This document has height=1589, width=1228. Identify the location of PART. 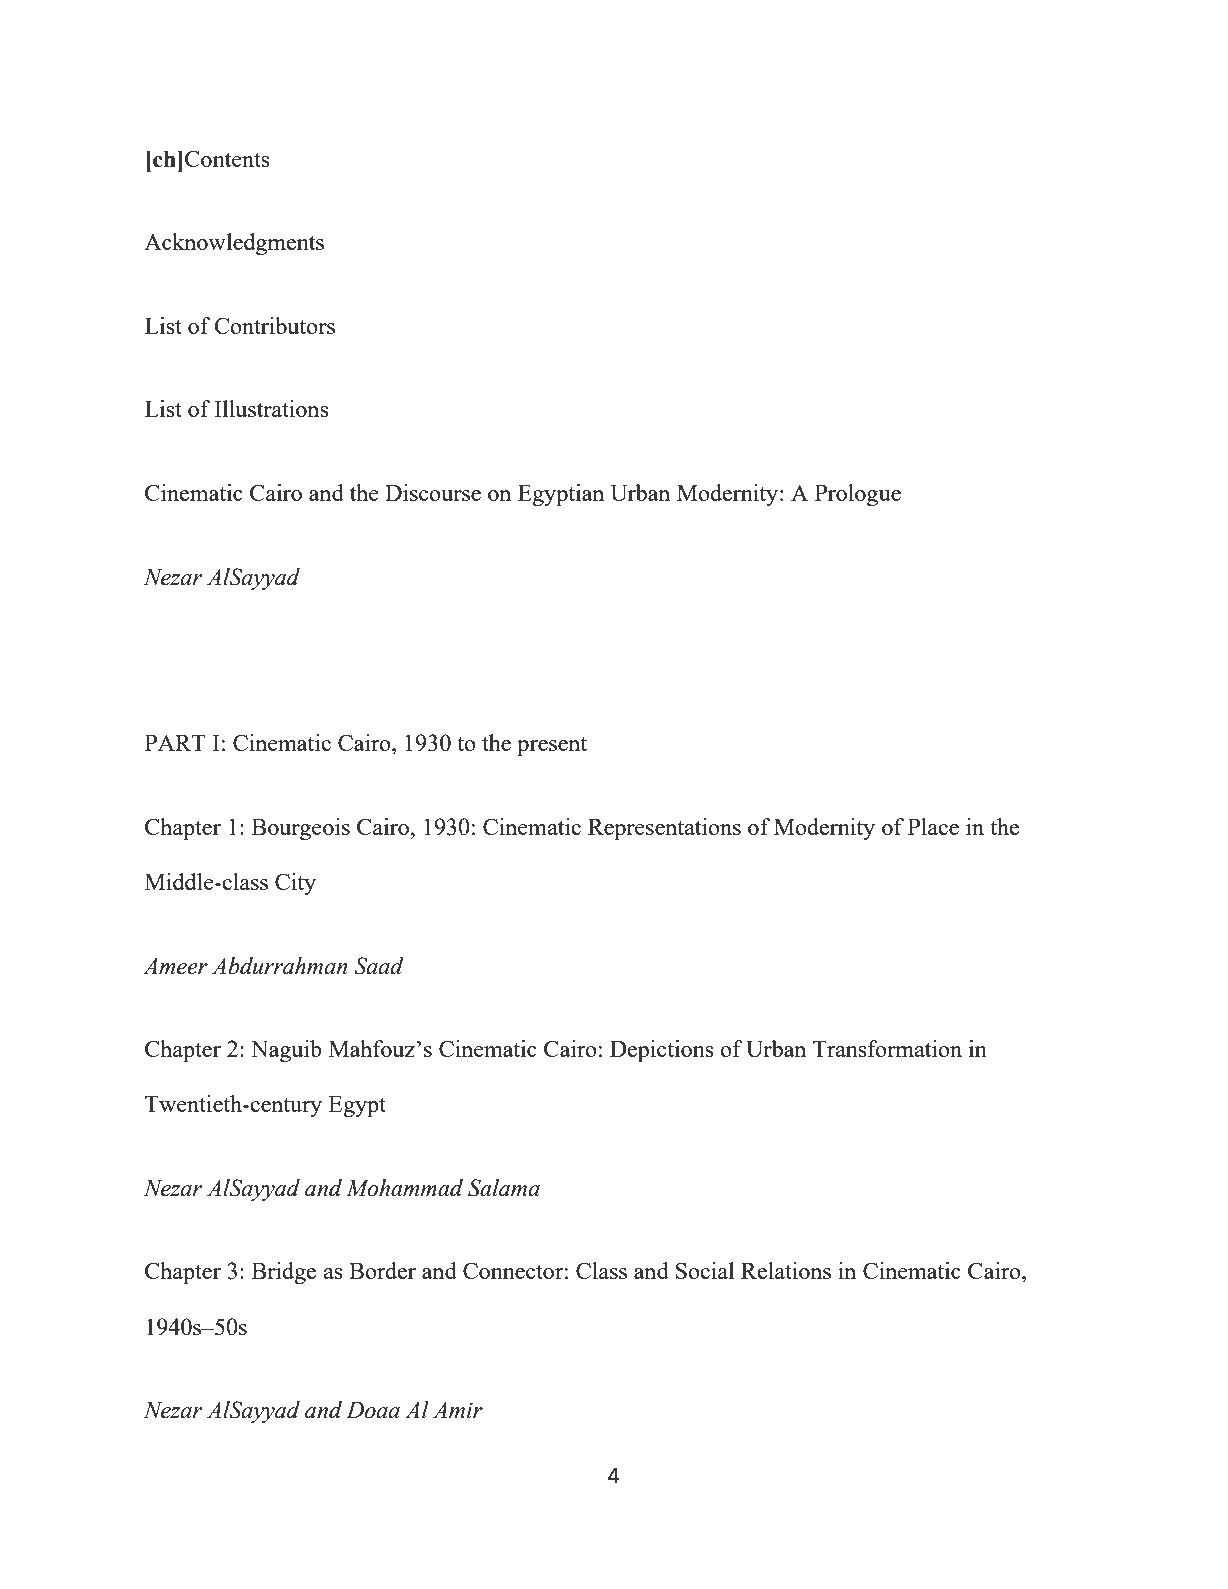
(175, 742).
